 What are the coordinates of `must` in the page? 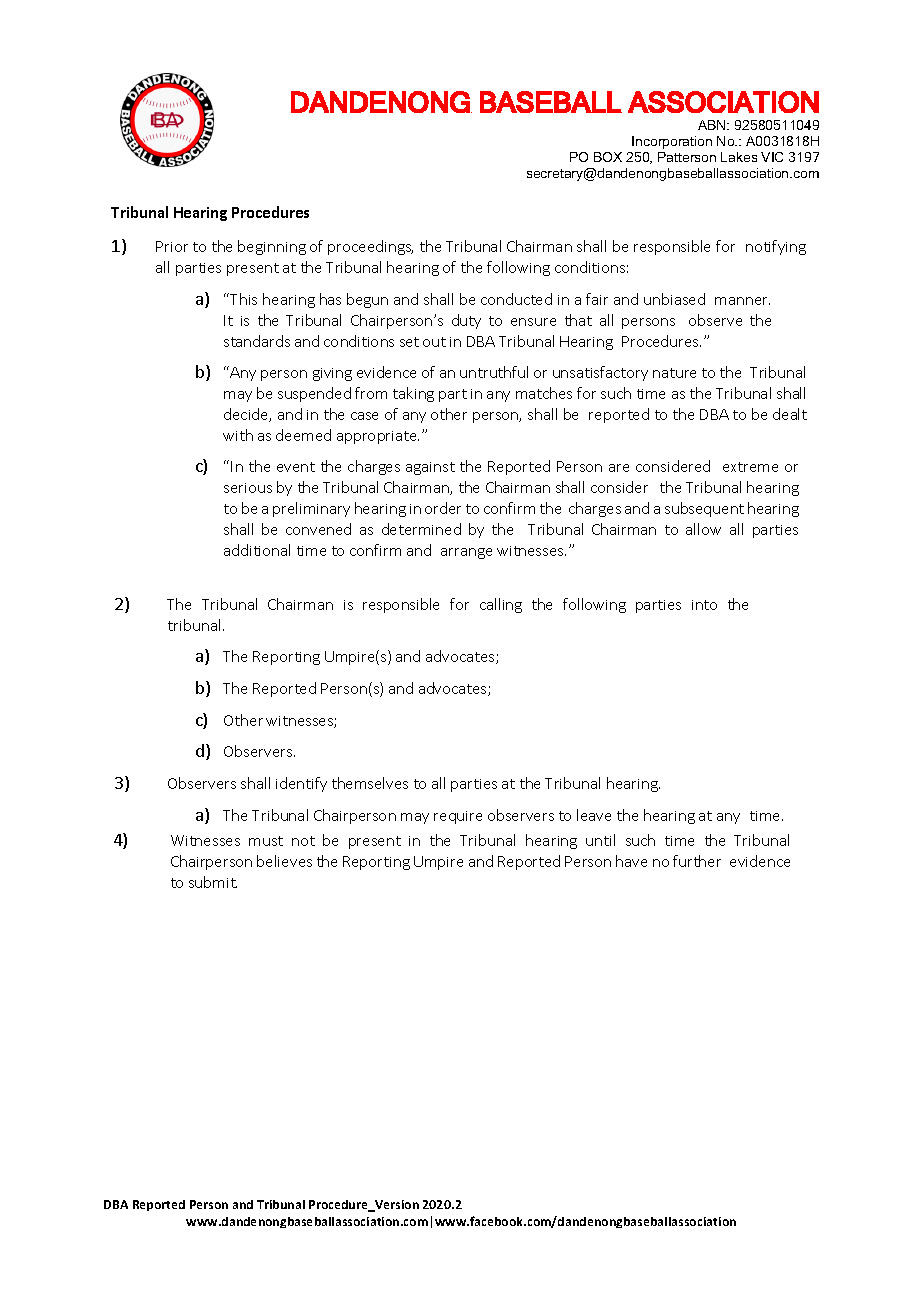 It's located at (266, 841).
